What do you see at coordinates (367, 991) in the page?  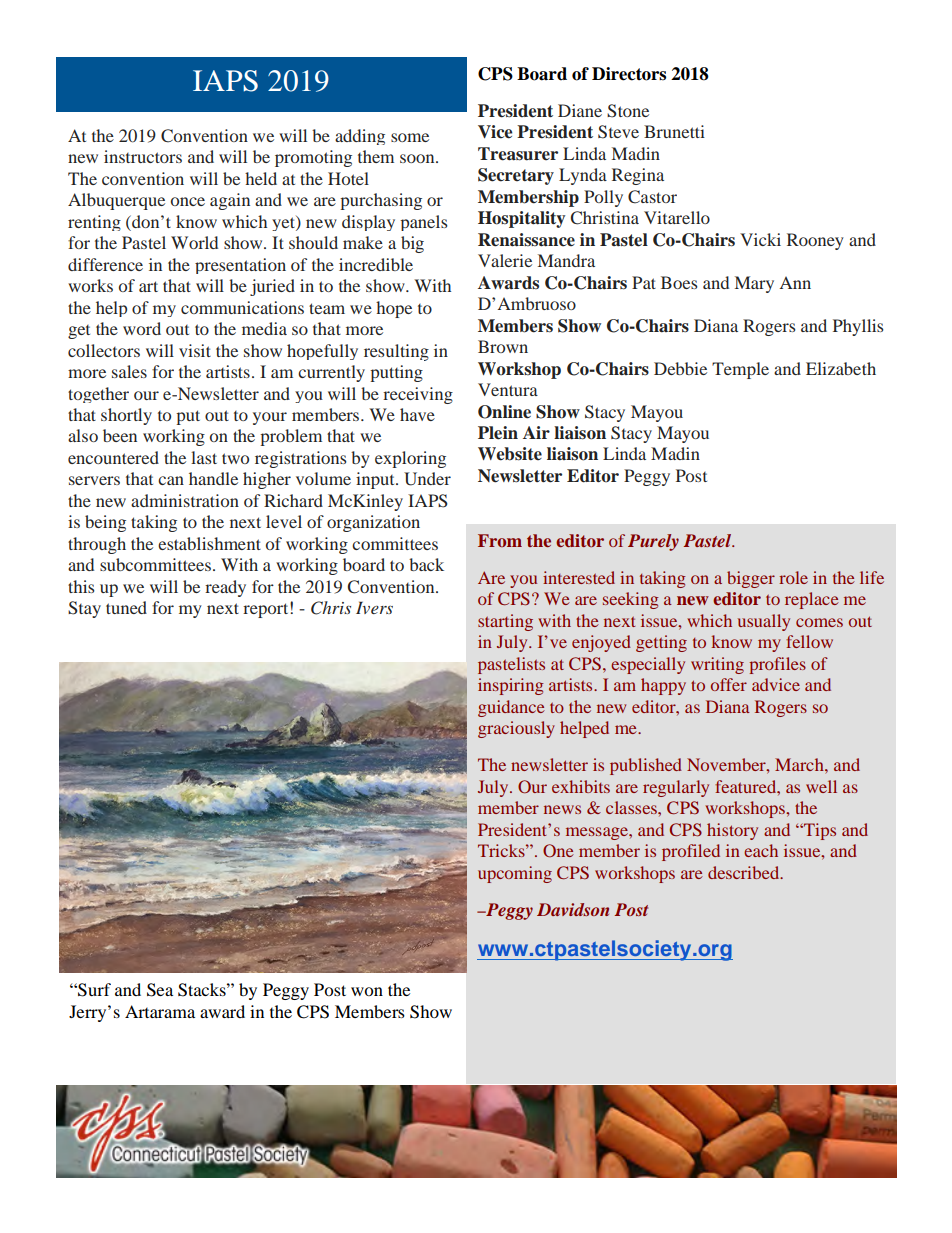 I see `won` at bounding box center [367, 991].
